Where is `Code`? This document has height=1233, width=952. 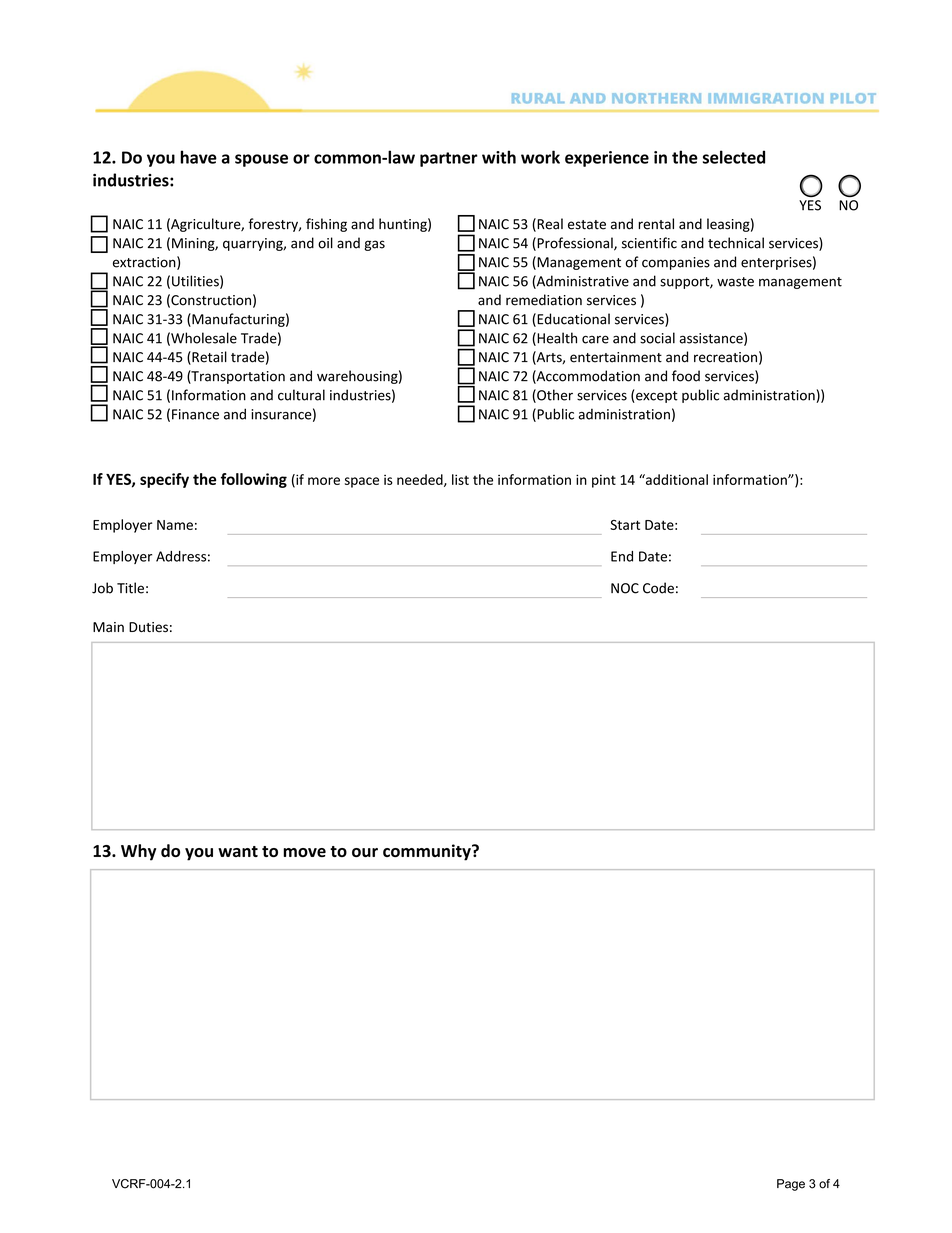
Code is located at coordinates (658, 588).
